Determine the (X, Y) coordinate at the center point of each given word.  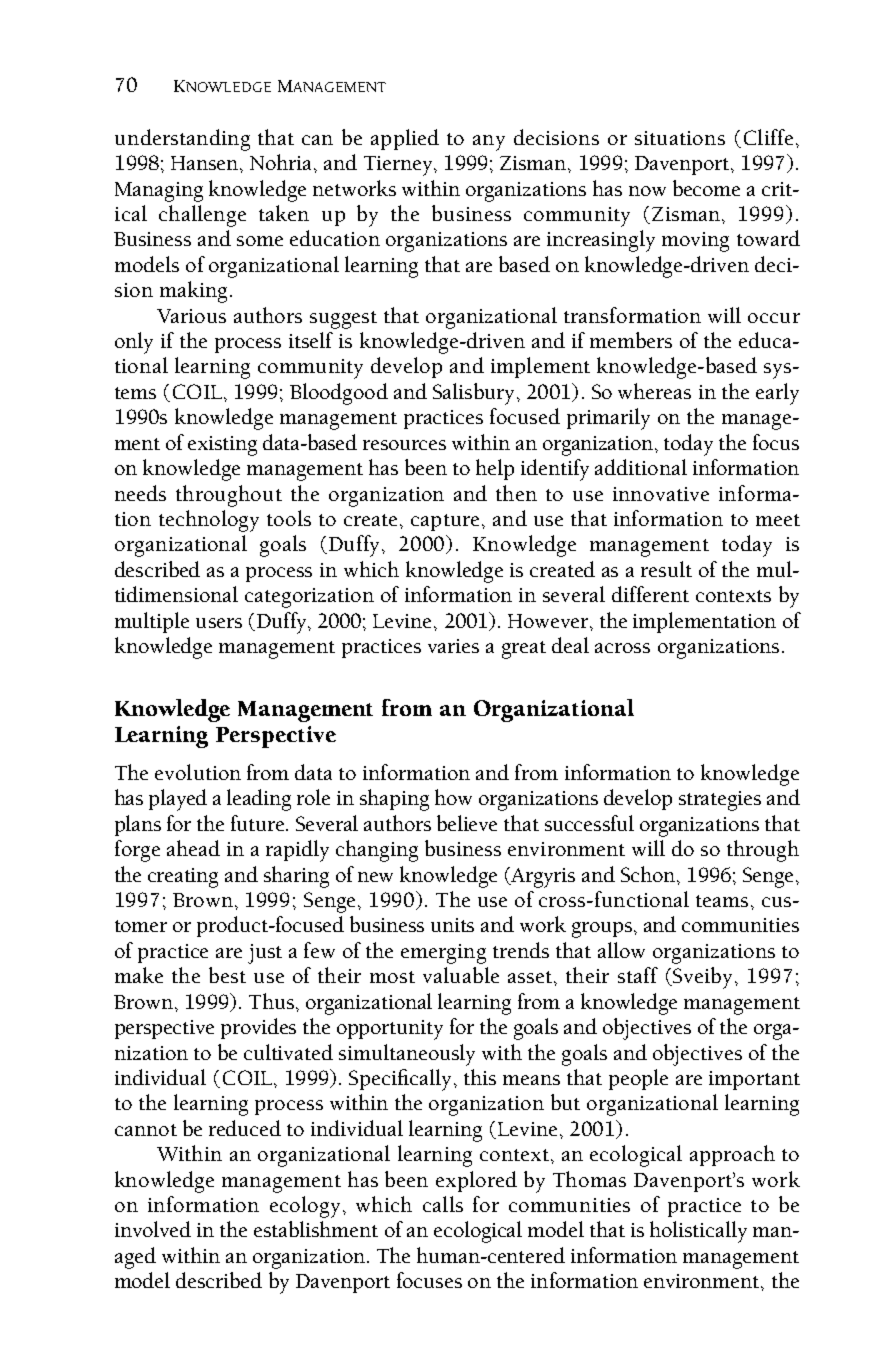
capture (445, 522)
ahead (193, 848)
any (489, 143)
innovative (661, 494)
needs (140, 493)
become (706, 188)
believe (467, 823)
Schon (649, 874)
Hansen (206, 163)
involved (153, 1229)
